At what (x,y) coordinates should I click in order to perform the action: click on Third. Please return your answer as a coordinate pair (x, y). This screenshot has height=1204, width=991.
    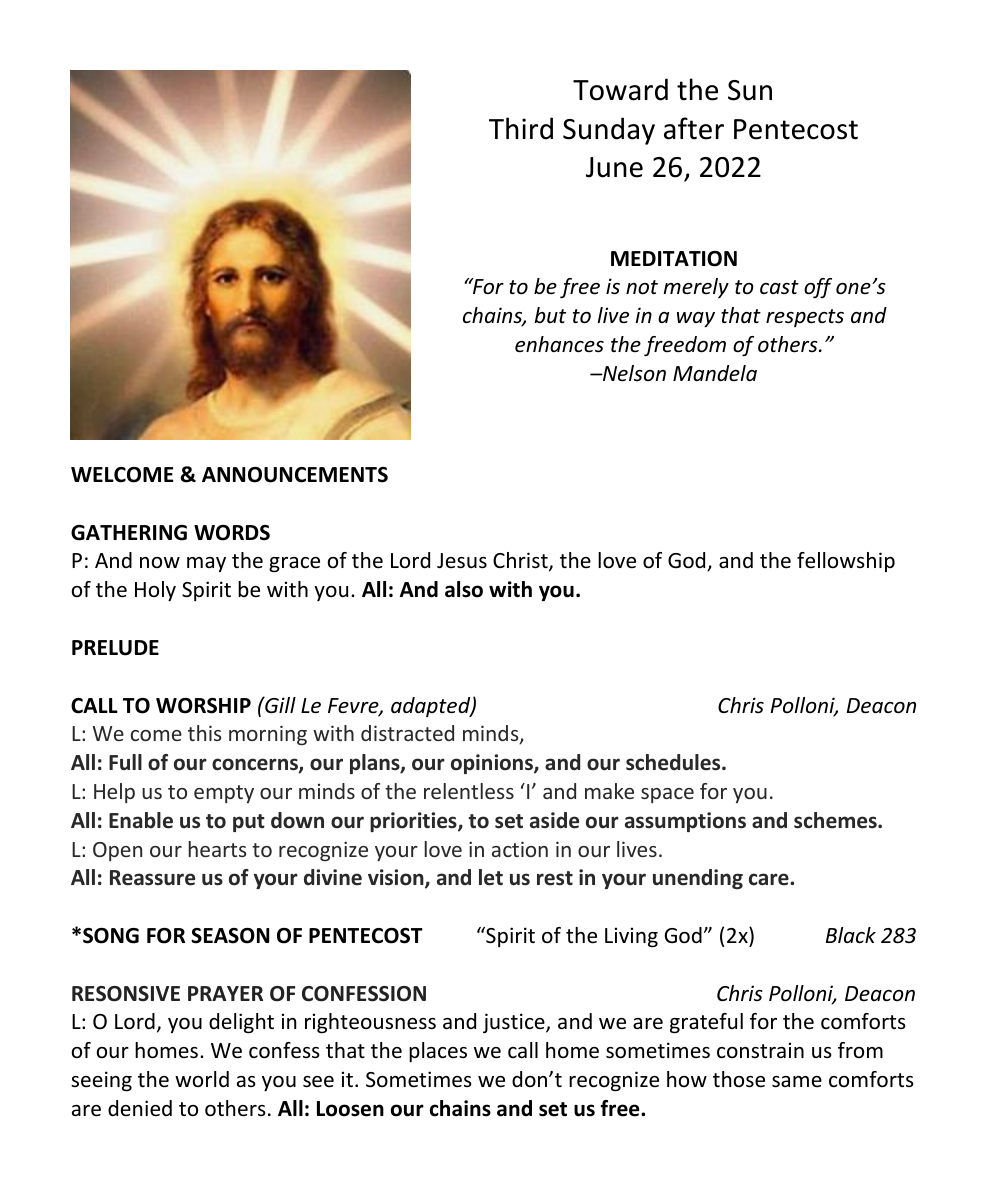
    Looking at the image, I should click on (521, 128).
